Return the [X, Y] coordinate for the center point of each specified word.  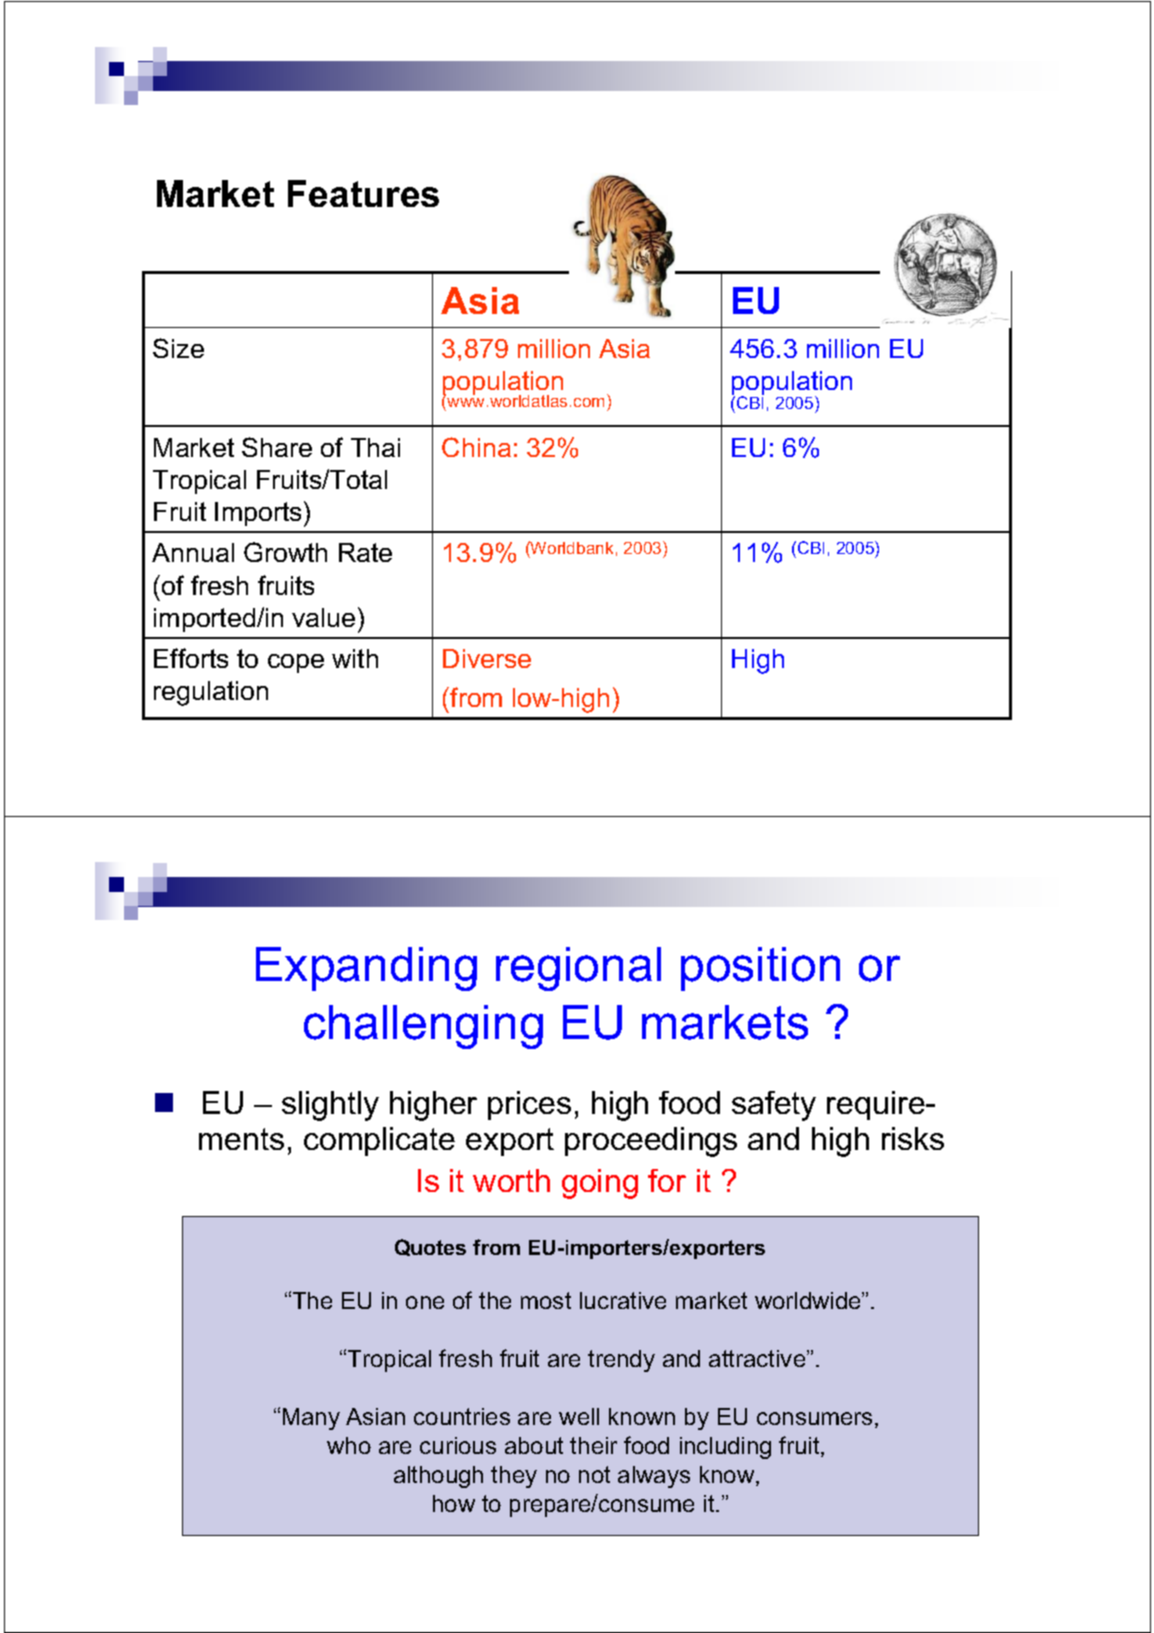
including [725, 1448]
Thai [375, 447]
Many [311, 1419]
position [760, 969]
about [534, 1445]
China [476, 447]
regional [578, 969]
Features [363, 193]
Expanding [366, 969]
